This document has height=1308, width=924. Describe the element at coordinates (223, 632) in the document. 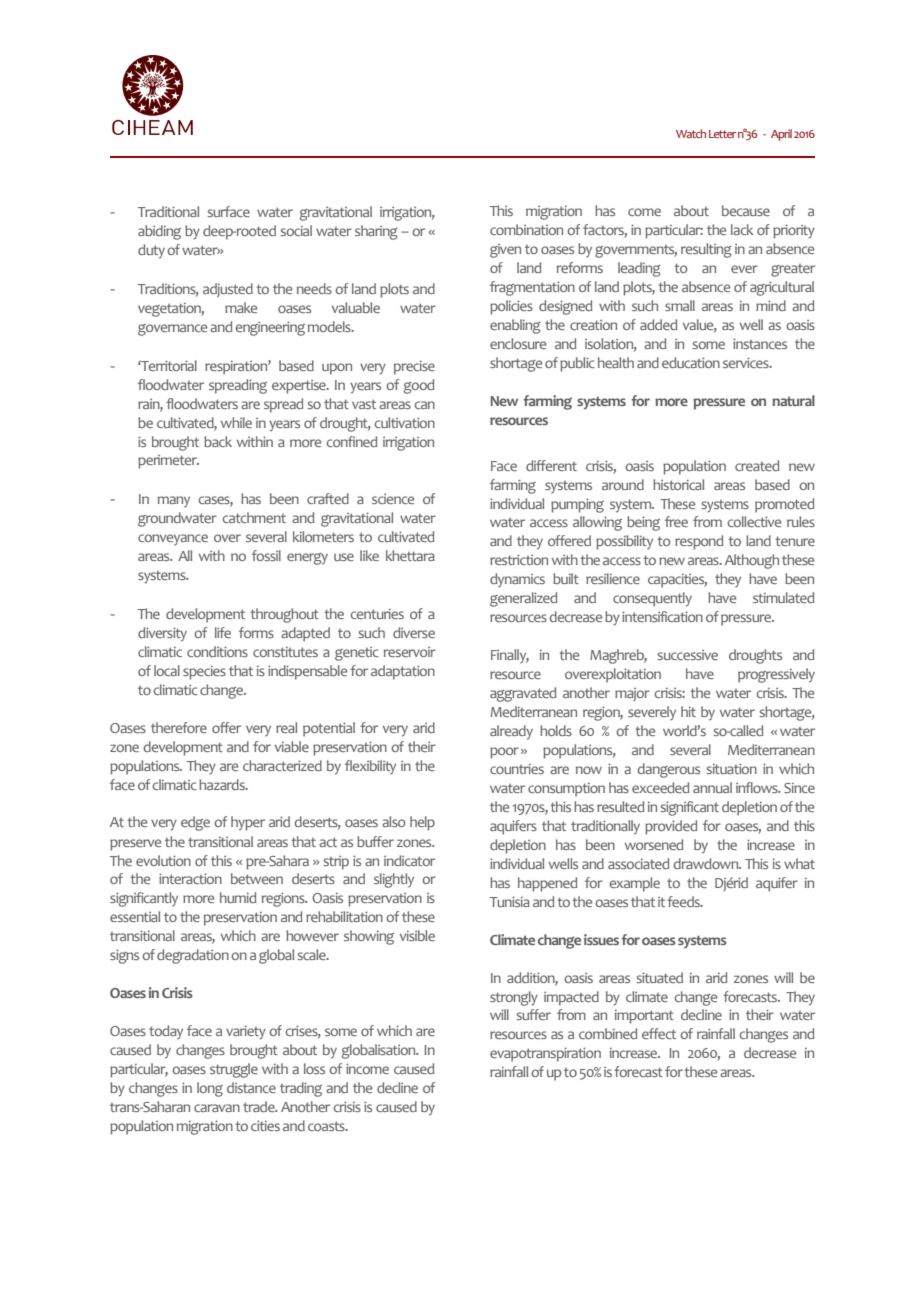

I see `life` at that location.
